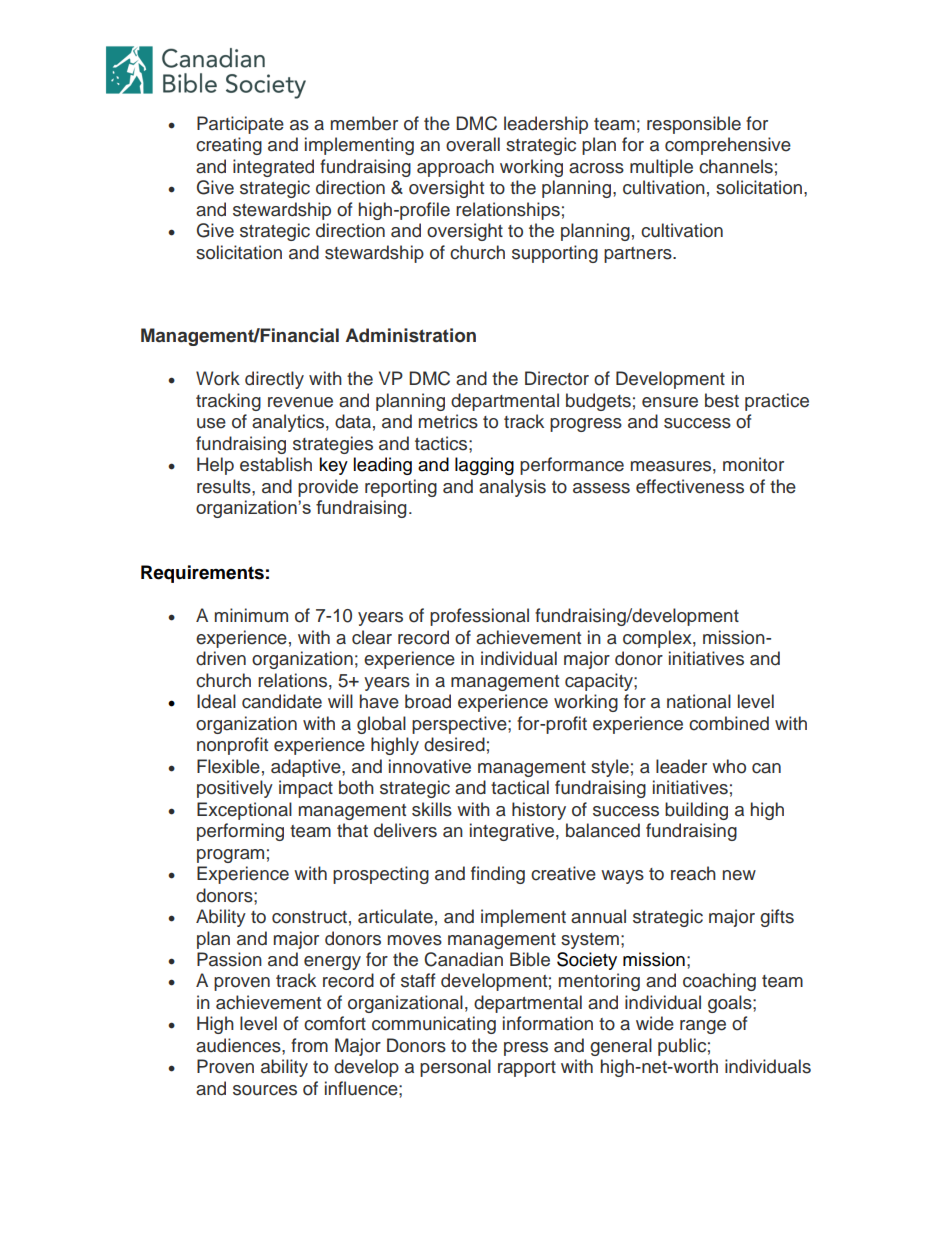 The image size is (952, 1233). I want to click on range, so click(703, 1027).
